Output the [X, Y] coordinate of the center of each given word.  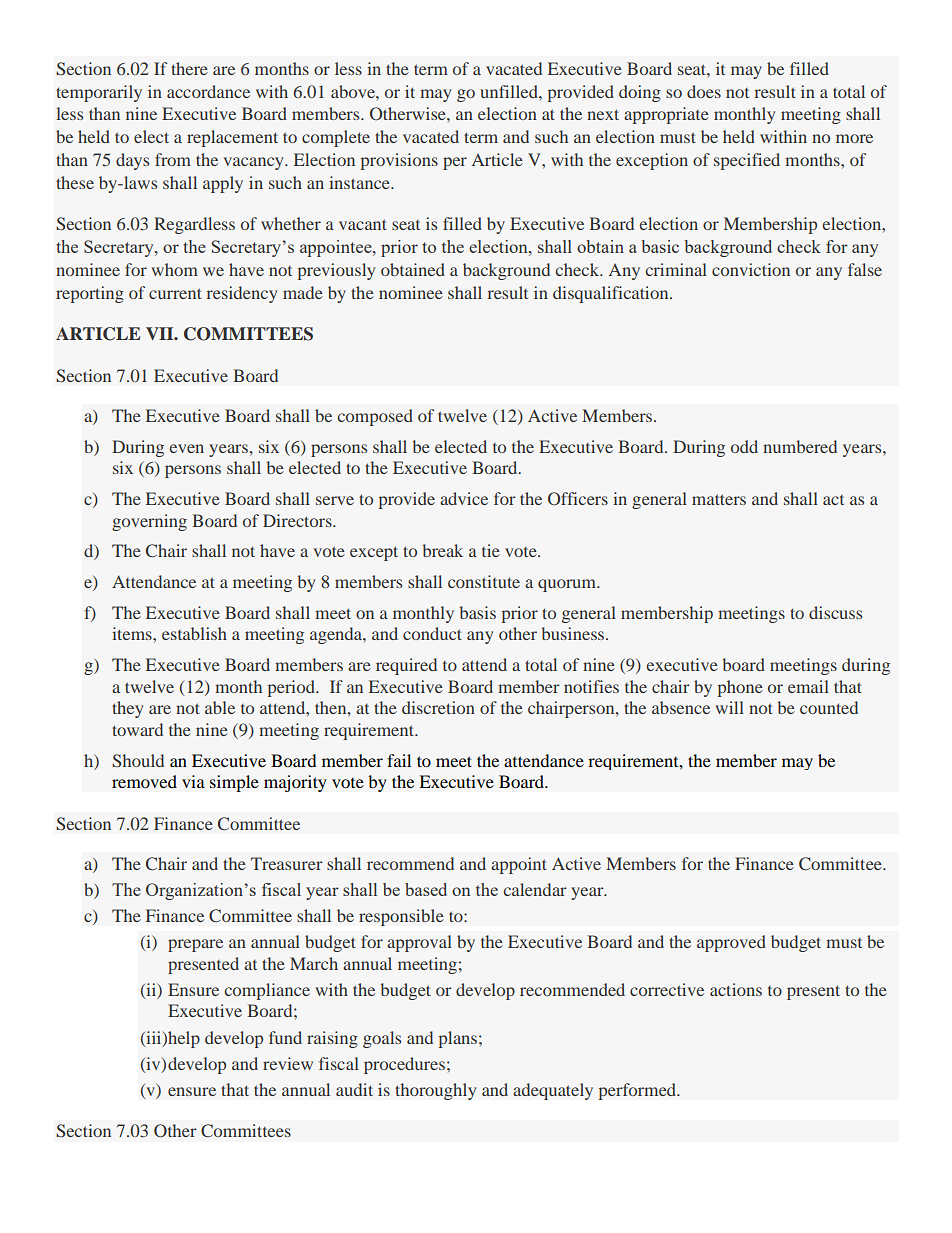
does [704, 91]
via [193, 781]
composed [375, 417]
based [426, 889]
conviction [751, 269]
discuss [835, 612]
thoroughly [436, 1091]
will [729, 707]
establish [194, 633]
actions [736, 989]
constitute [484, 581]
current [175, 293]
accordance [208, 91]
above [354, 91]
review [288, 1063]
